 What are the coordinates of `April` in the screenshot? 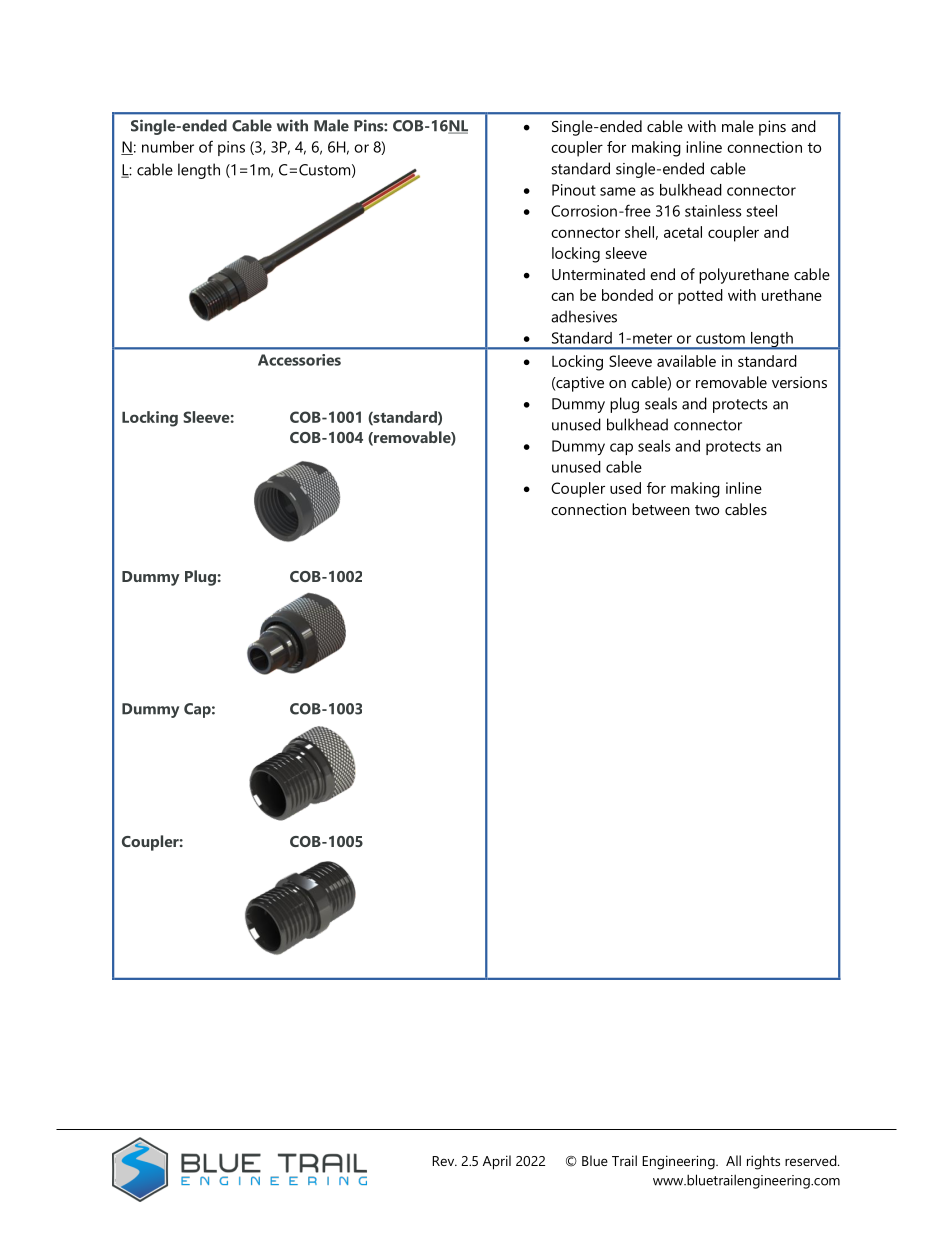 It's located at (497, 1162).
